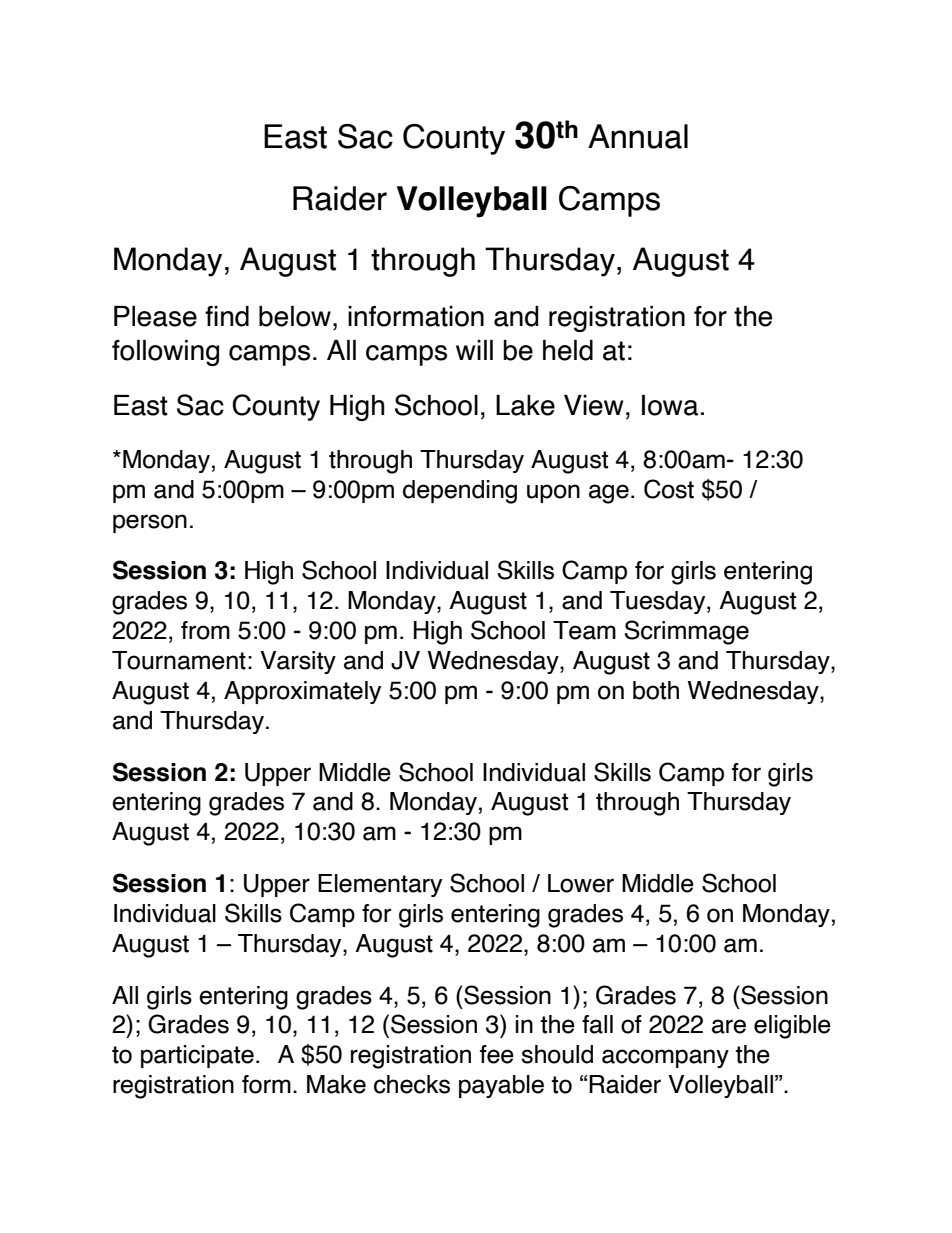 The height and width of the page is (1233, 952). What do you see at coordinates (165, 353) in the page?
I see `following` at bounding box center [165, 353].
